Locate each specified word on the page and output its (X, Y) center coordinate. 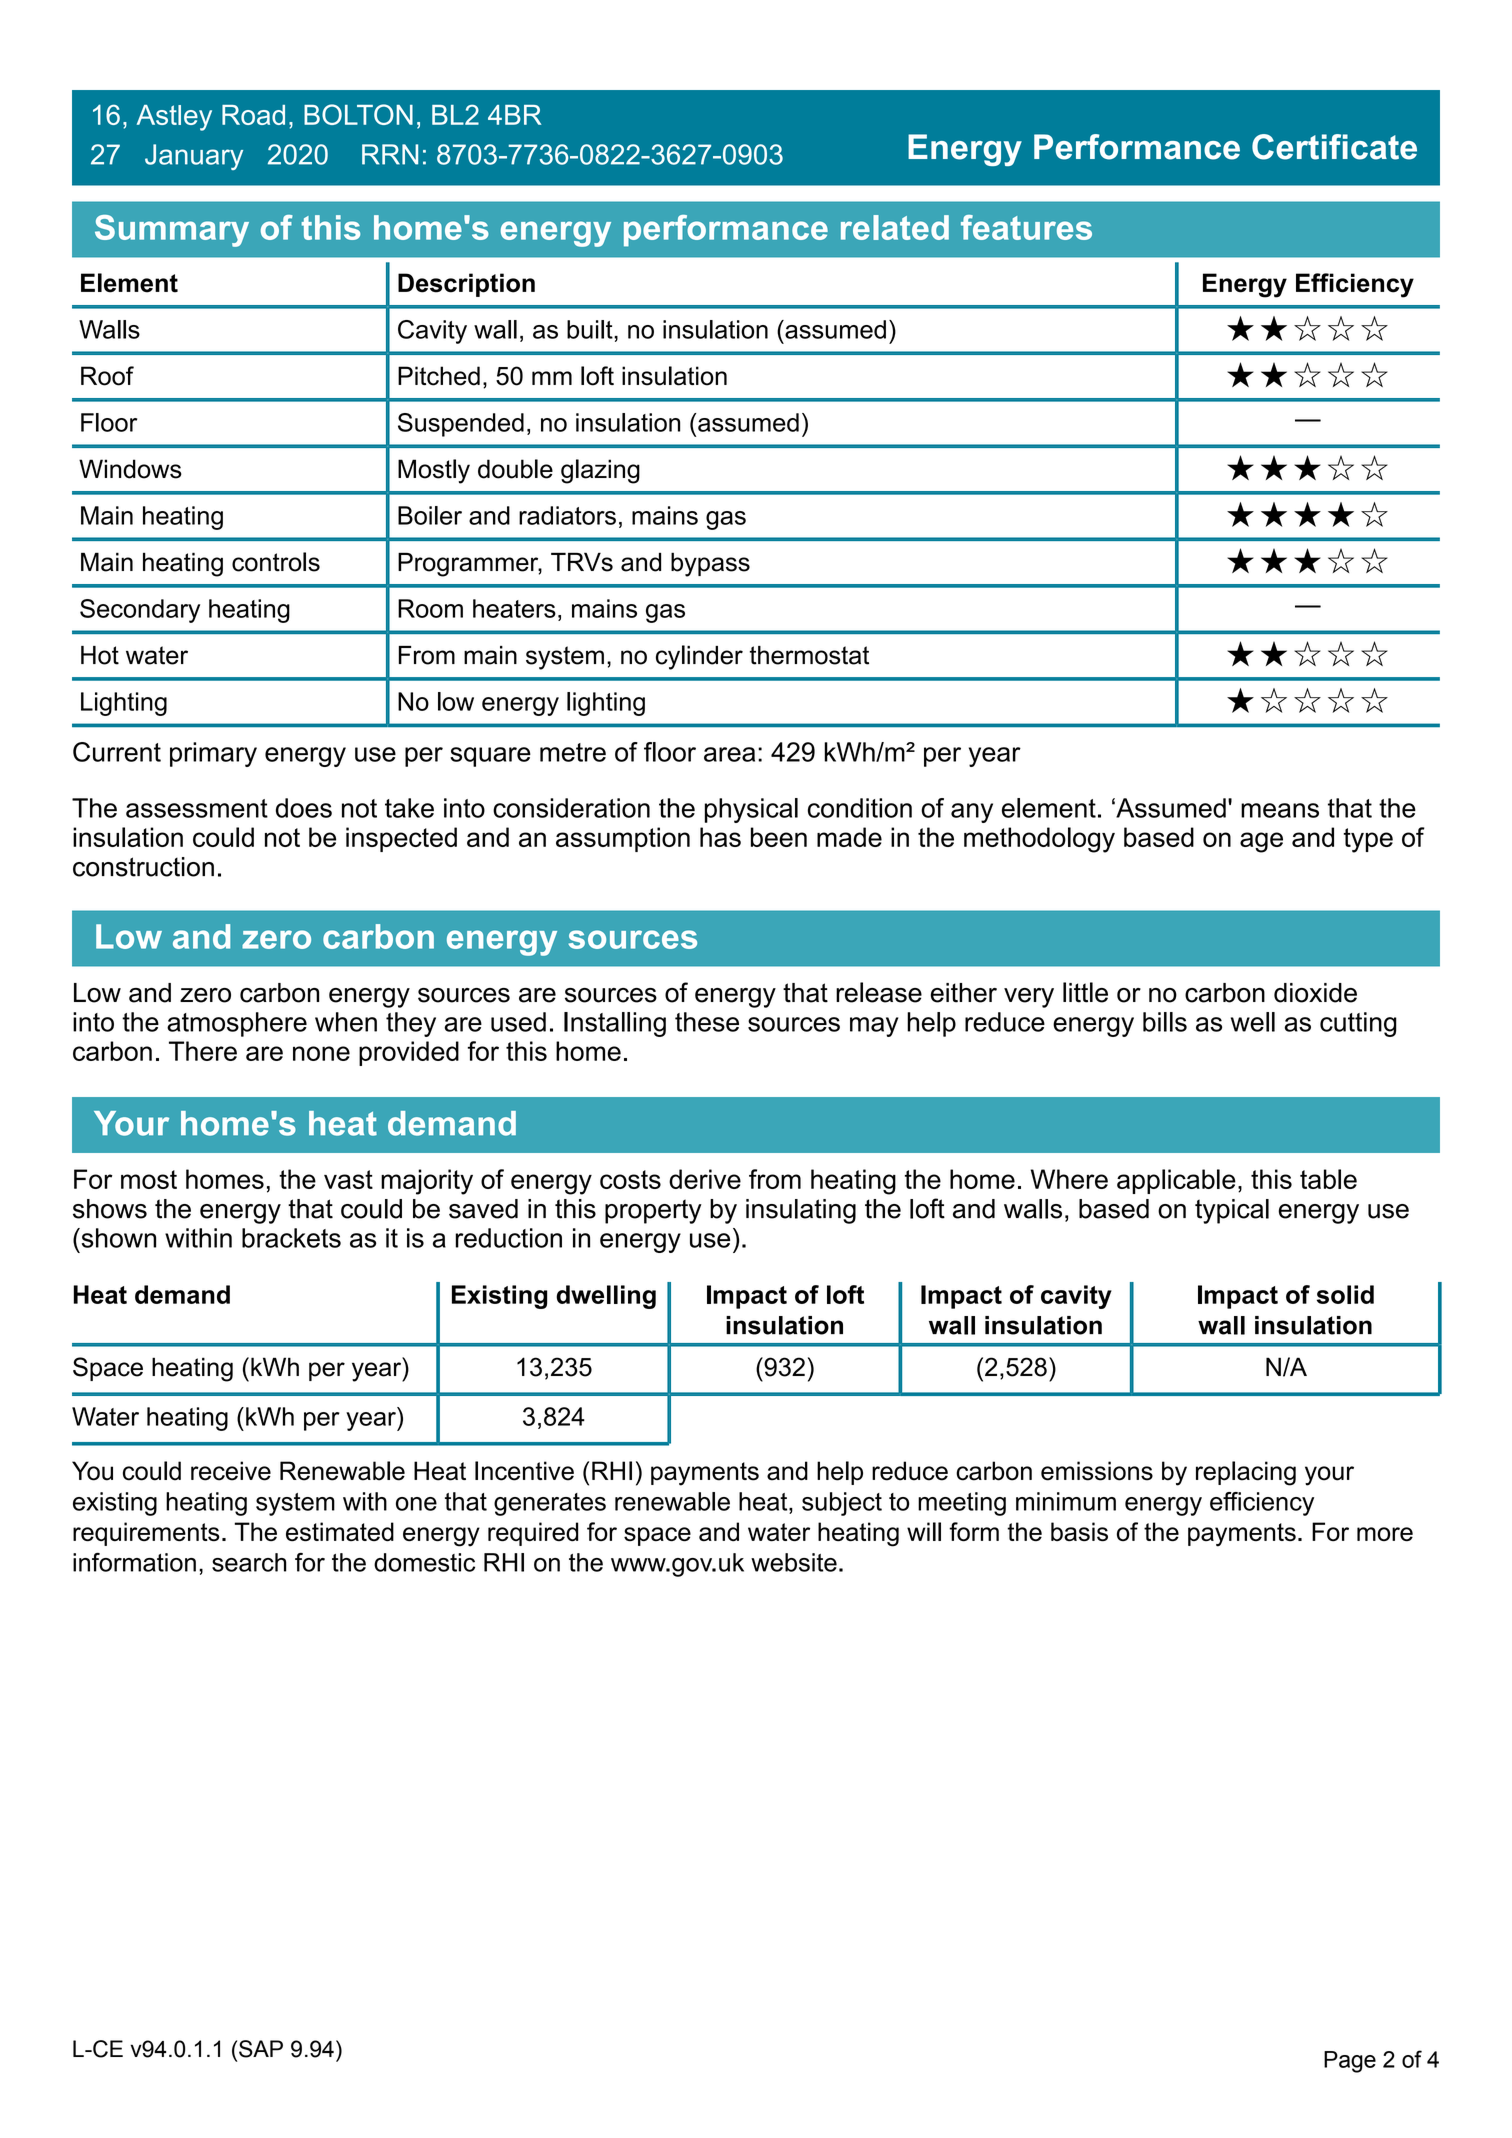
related (895, 227)
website (794, 1562)
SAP (261, 2049)
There (203, 1051)
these (707, 1022)
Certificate (1334, 147)
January (194, 157)
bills (1165, 1022)
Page (1350, 2062)
